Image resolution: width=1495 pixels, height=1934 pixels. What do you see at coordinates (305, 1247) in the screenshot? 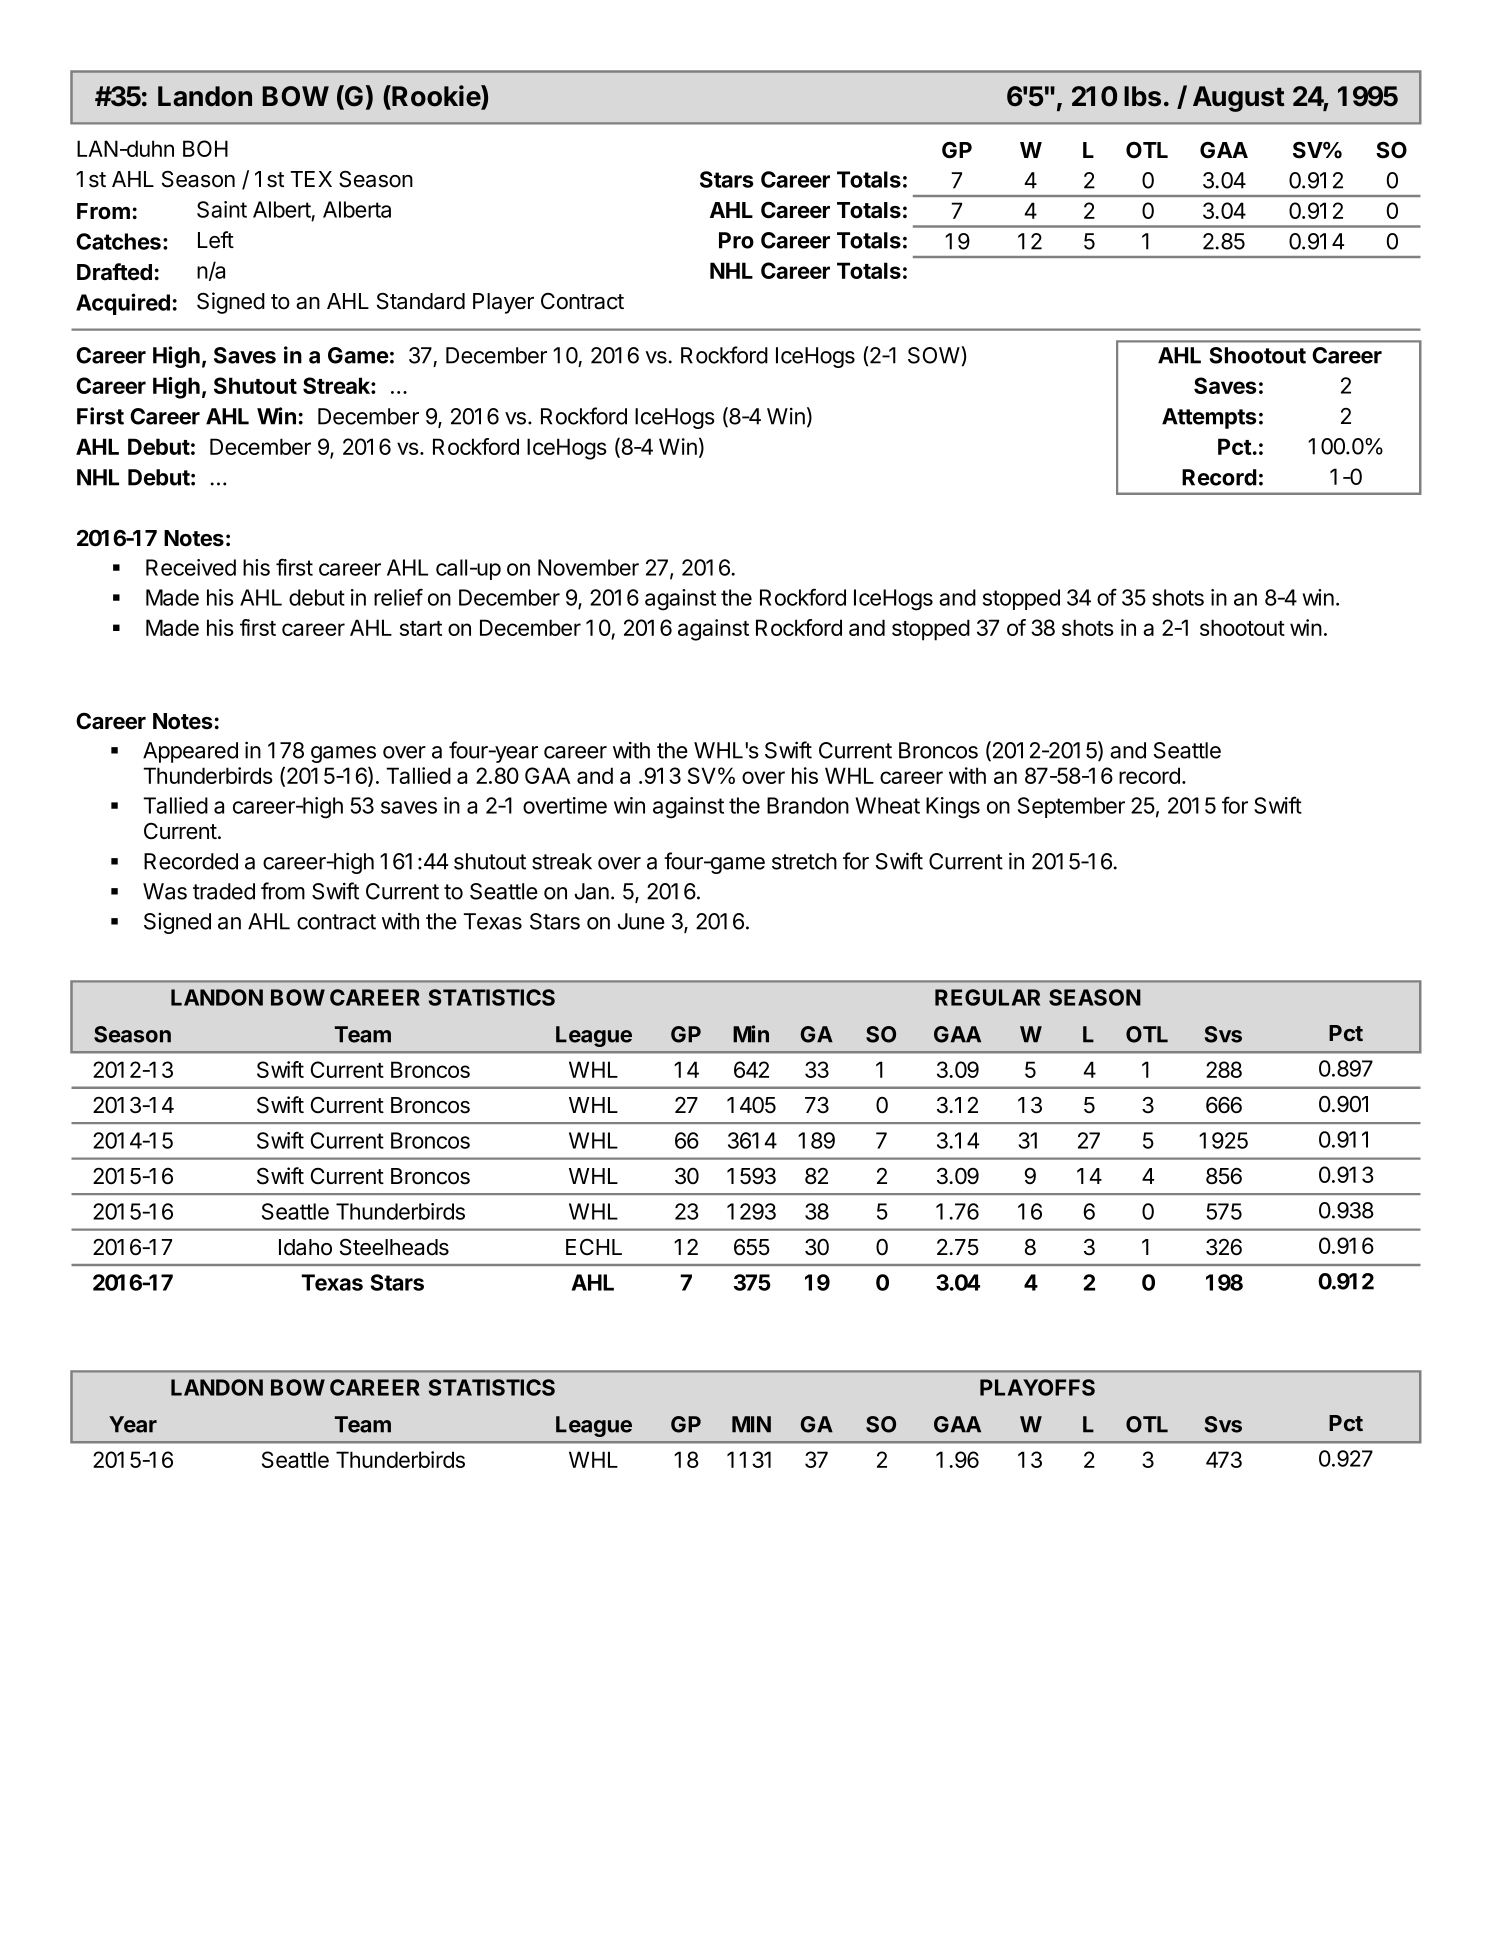
I see `Idaho` at bounding box center [305, 1247].
